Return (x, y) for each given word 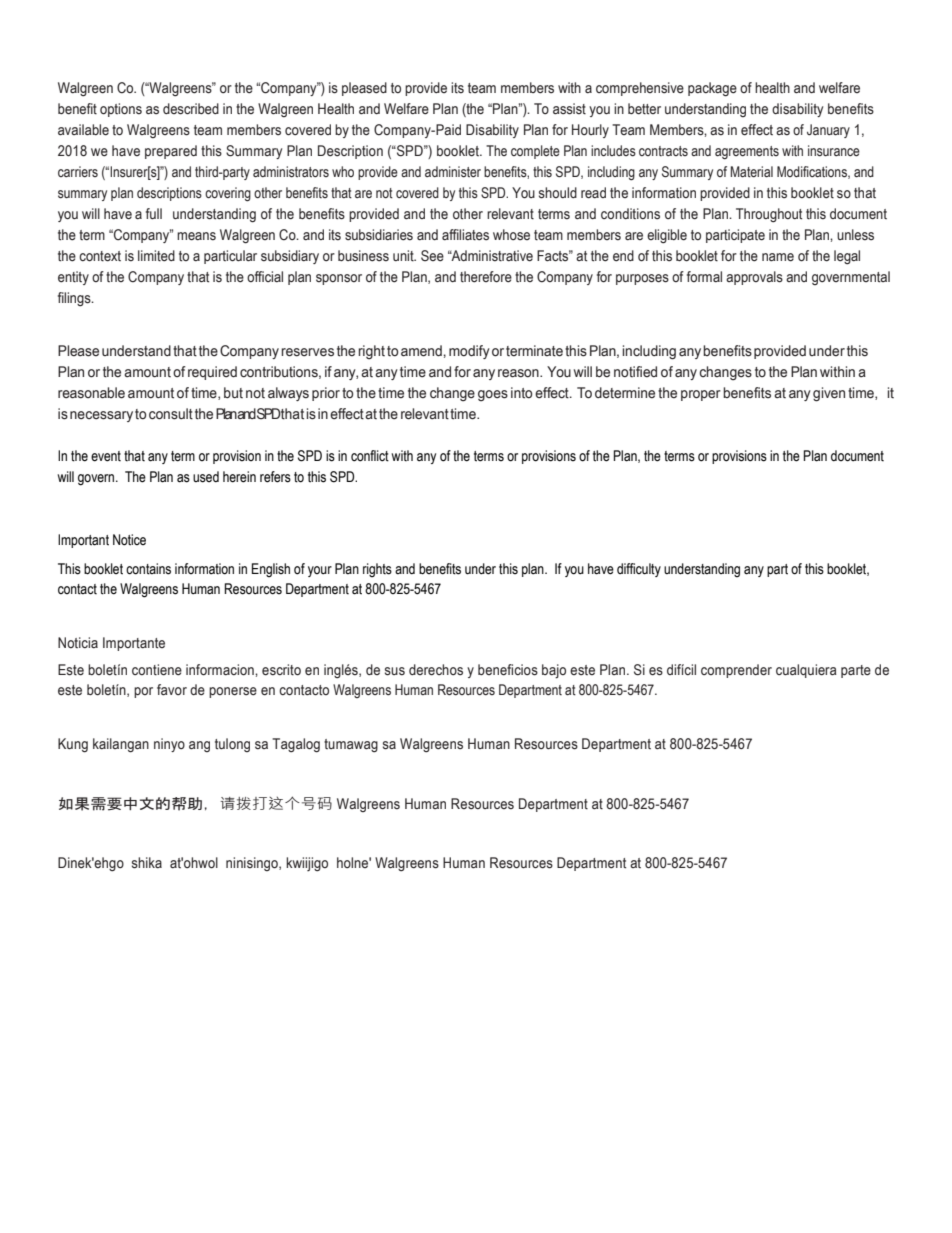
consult (171, 414)
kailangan (121, 745)
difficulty (639, 570)
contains (148, 569)
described (191, 109)
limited (156, 256)
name (778, 257)
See (432, 256)
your (320, 571)
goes (493, 396)
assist (569, 109)
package (712, 89)
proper (701, 395)
